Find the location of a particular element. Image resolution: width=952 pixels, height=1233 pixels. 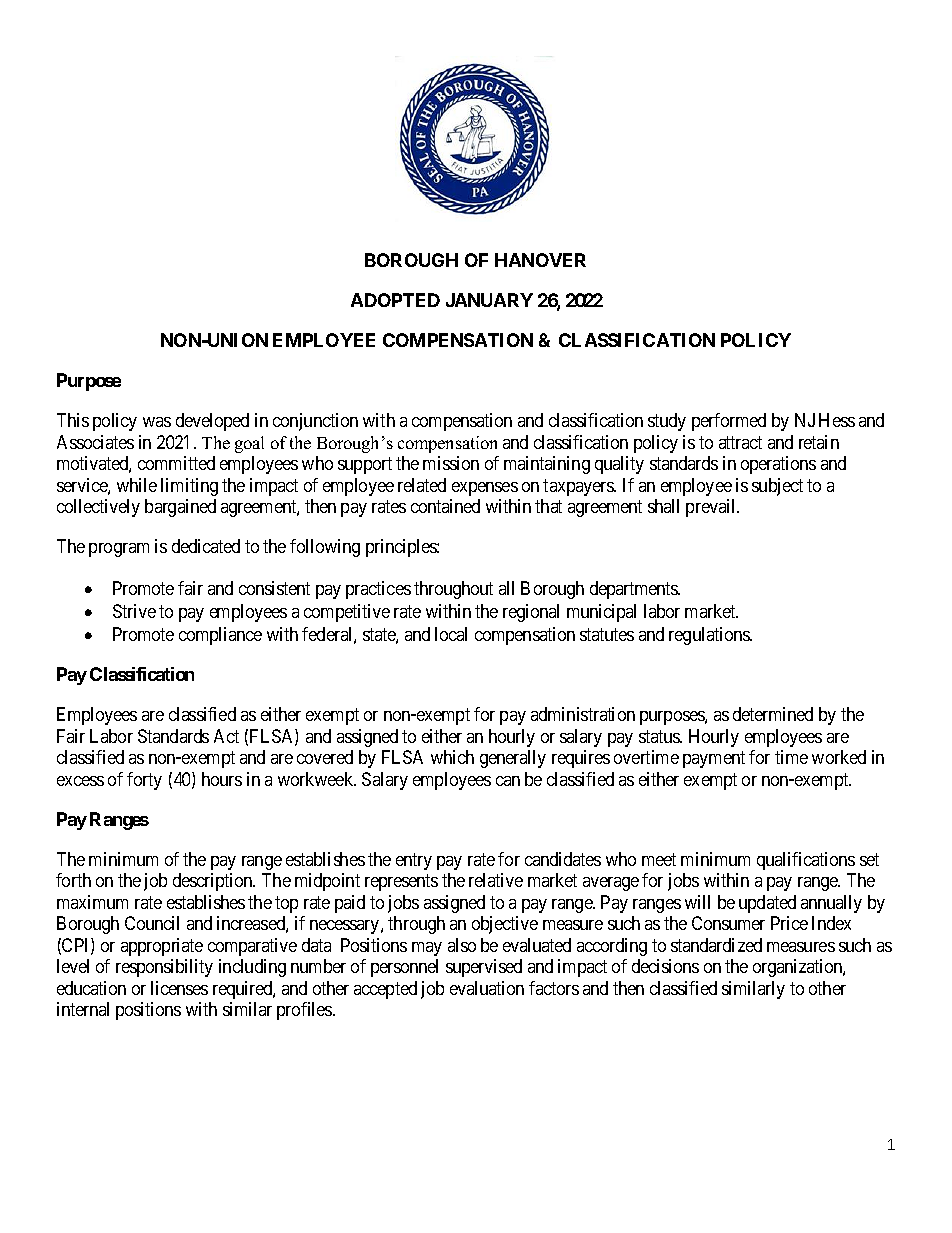

JANUARY is located at coordinates (489, 300).
